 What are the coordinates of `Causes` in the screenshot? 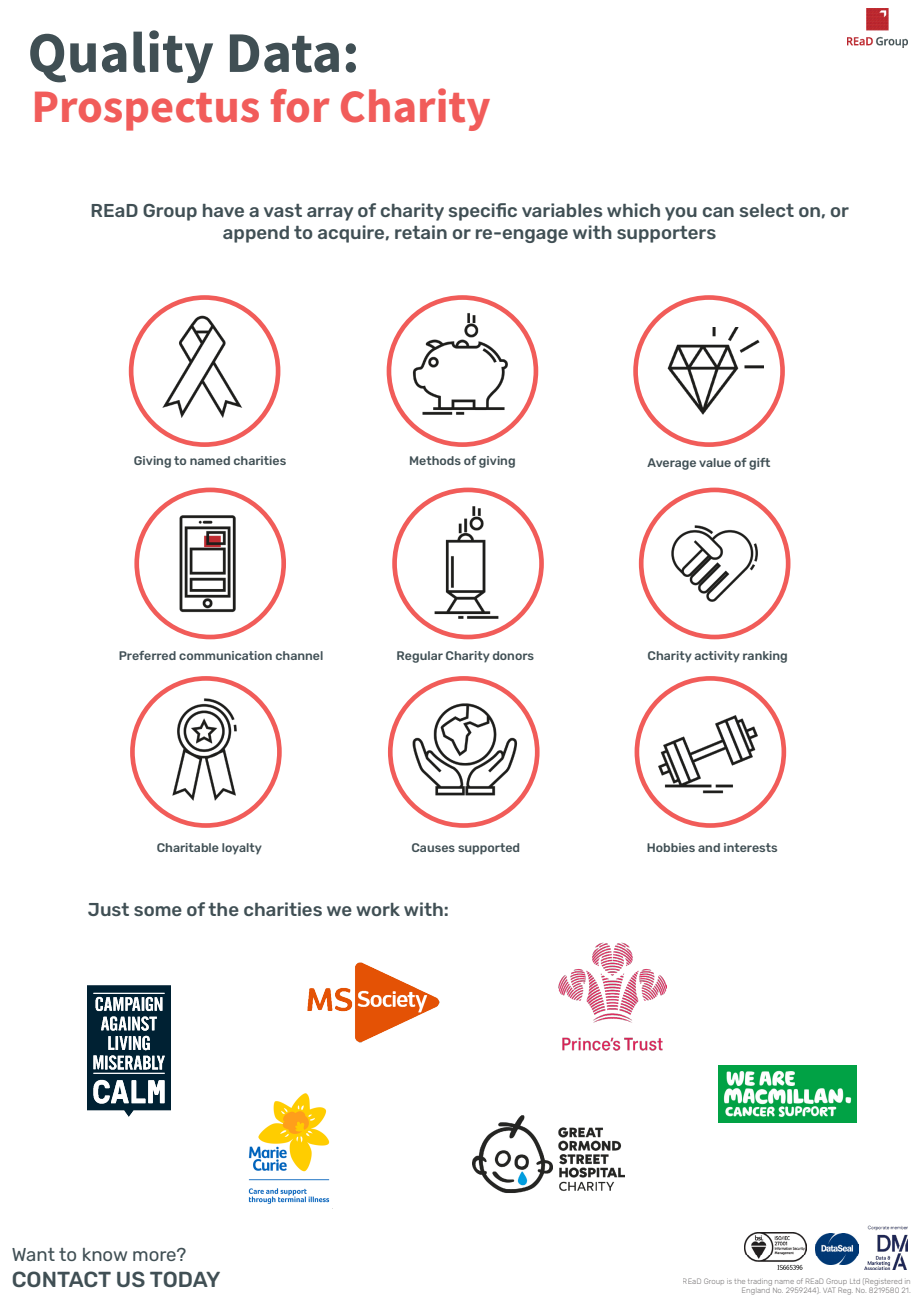 It's located at (433, 847).
